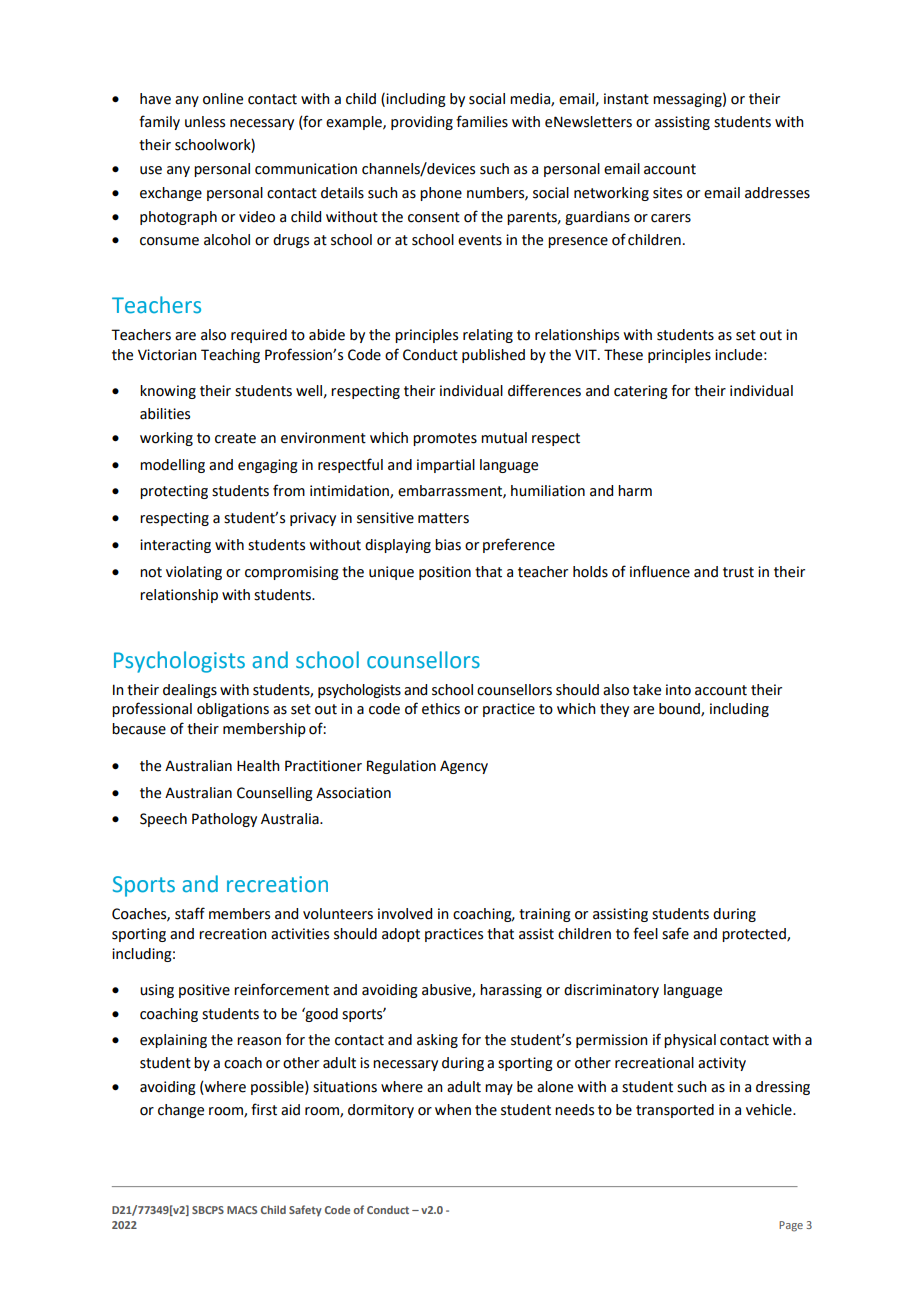 This screenshot has width=924, height=1308. Describe the element at coordinates (205, 122) in the screenshot. I see `unless` at that location.
